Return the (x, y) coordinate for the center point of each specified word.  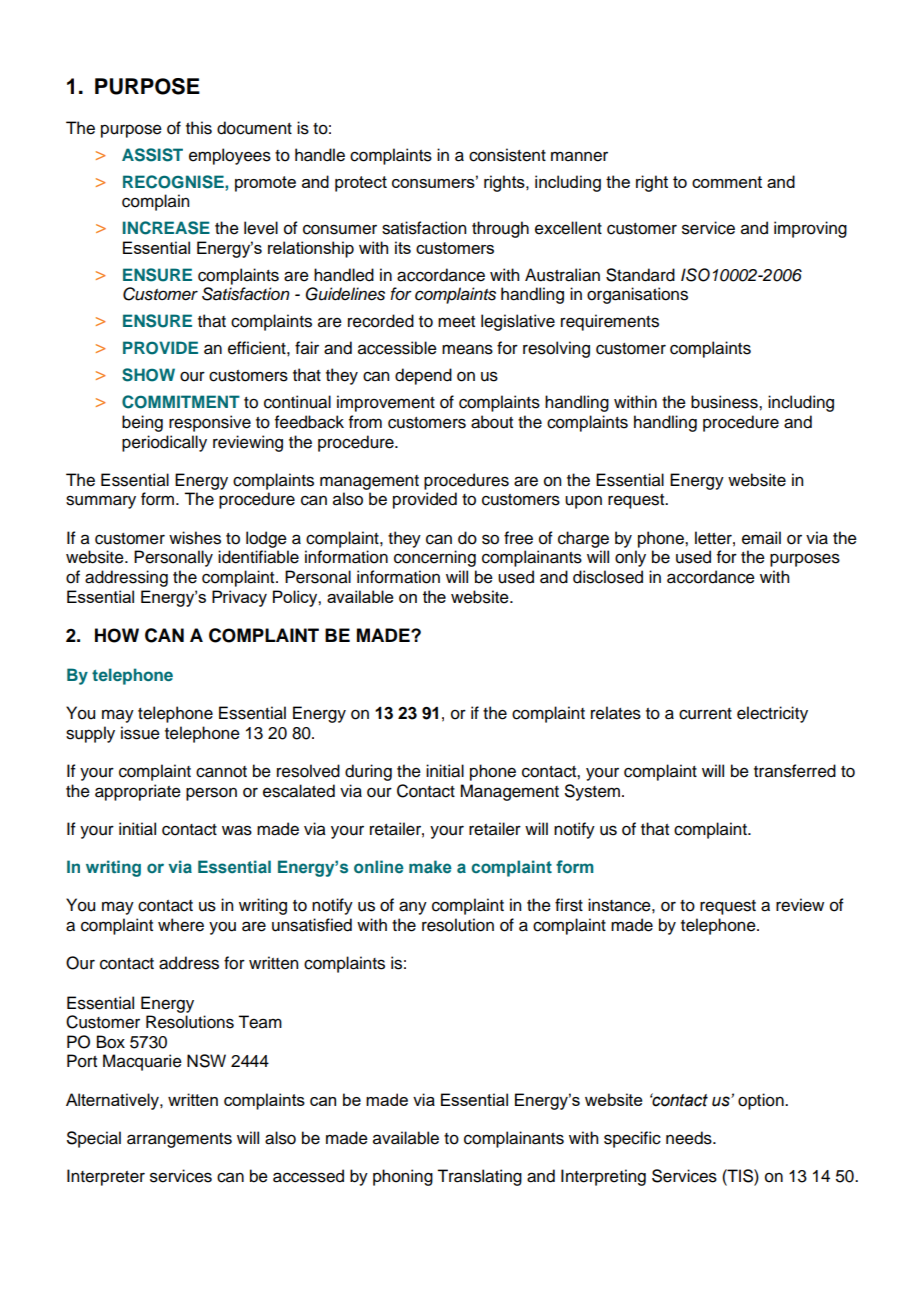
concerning (435, 558)
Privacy (239, 598)
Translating (479, 1177)
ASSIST (152, 155)
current (705, 714)
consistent (507, 155)
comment (727, 182)
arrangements (179, 1140)
